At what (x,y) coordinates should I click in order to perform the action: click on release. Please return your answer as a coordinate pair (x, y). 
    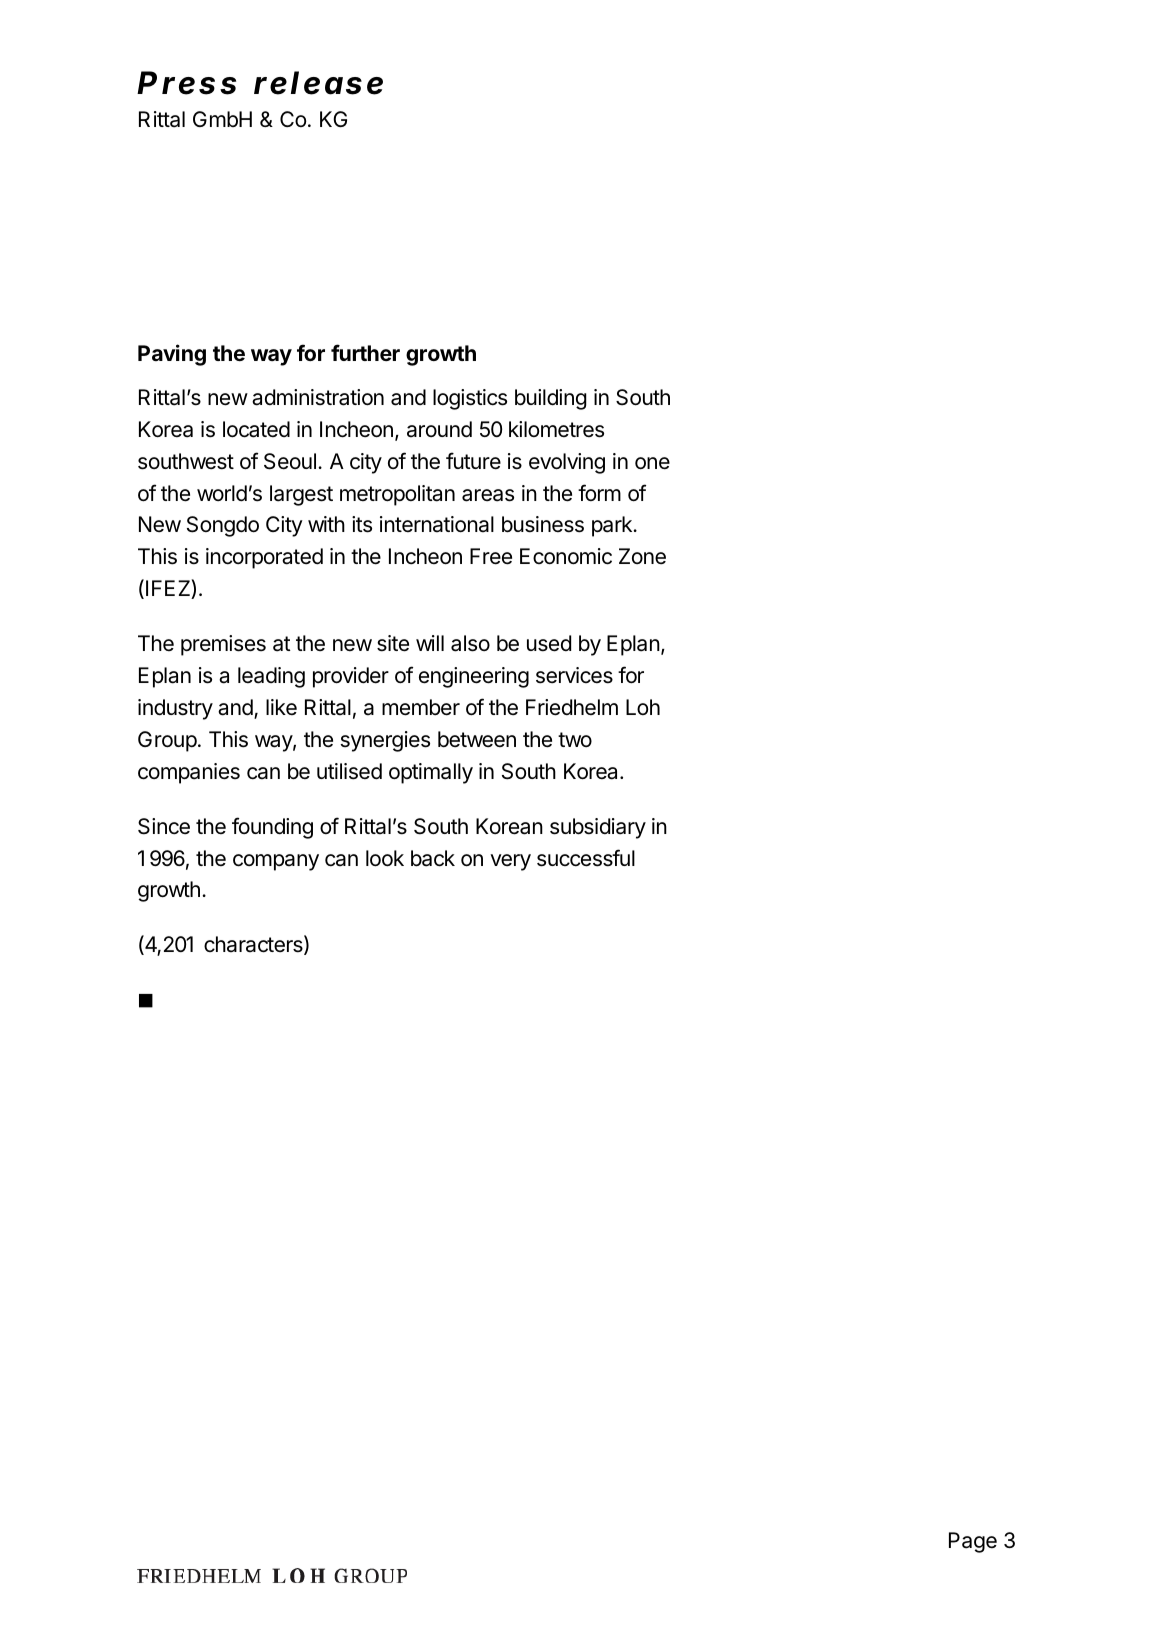
    Looking at the image, I should click on (318, 83).
